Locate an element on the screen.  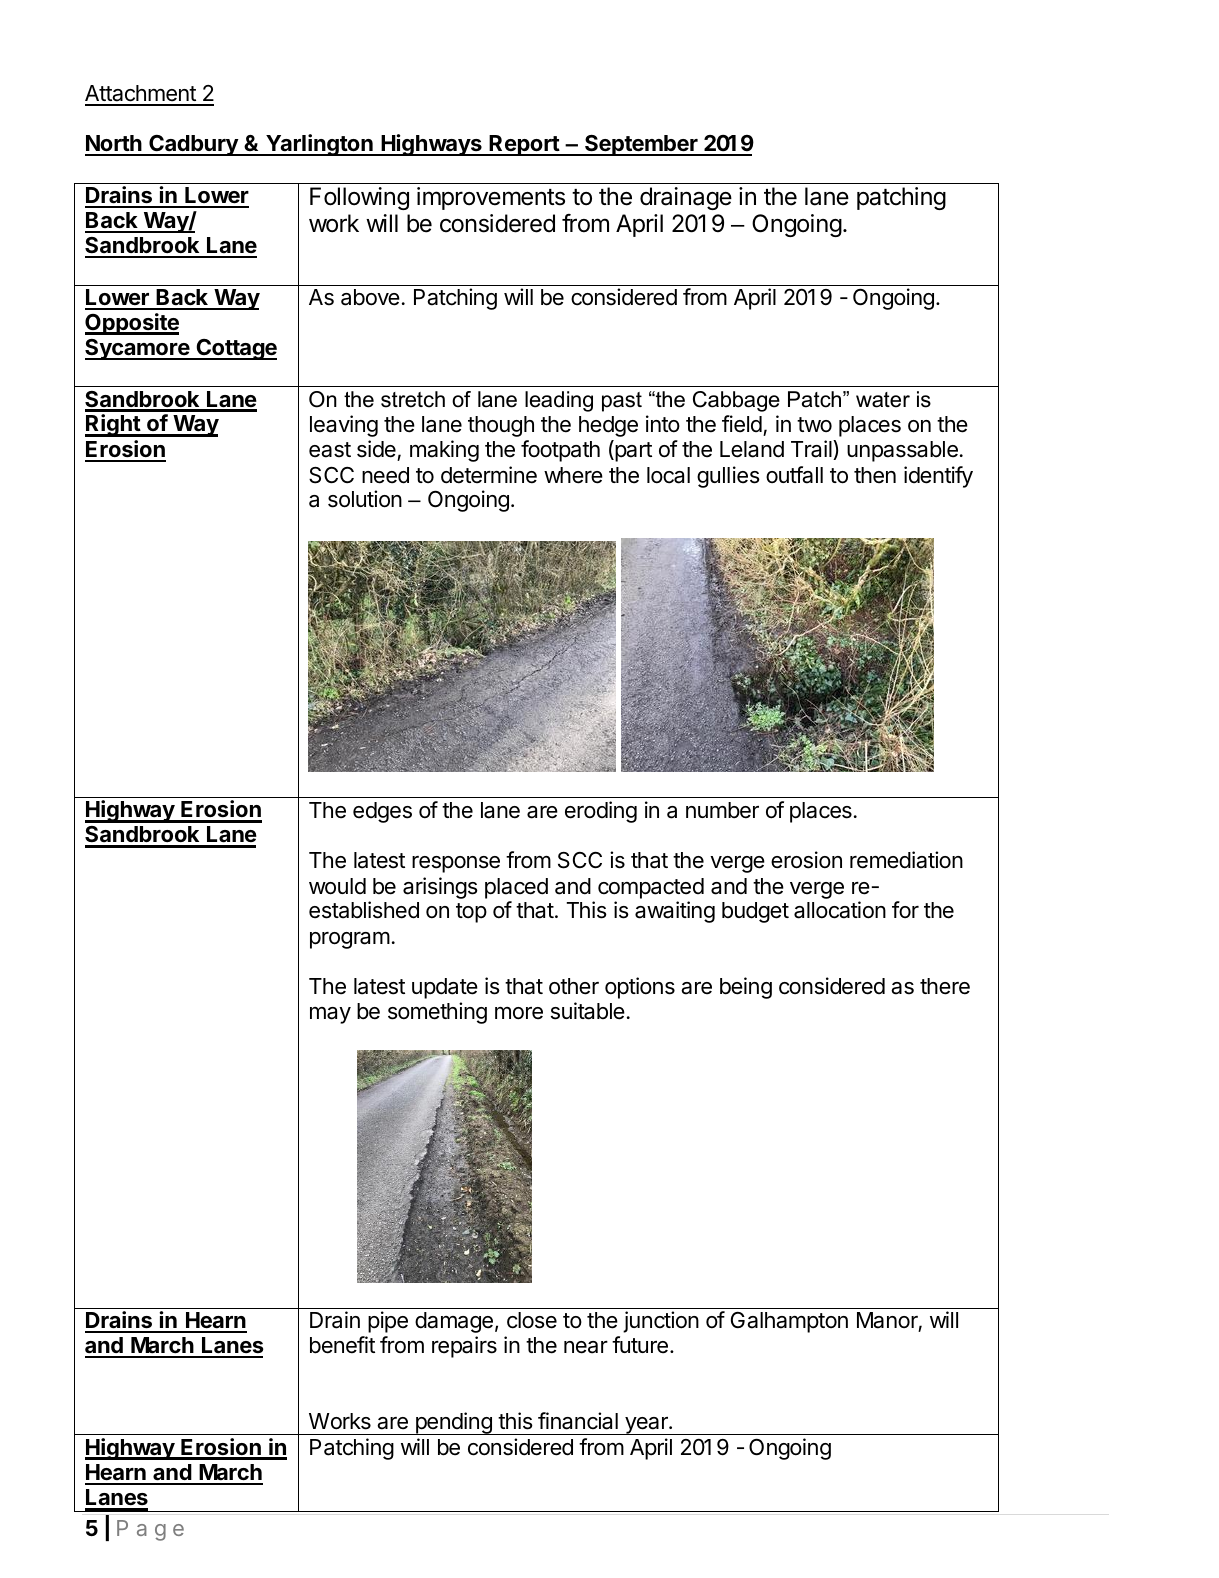
financial is located at coordinates (578, 1421).
